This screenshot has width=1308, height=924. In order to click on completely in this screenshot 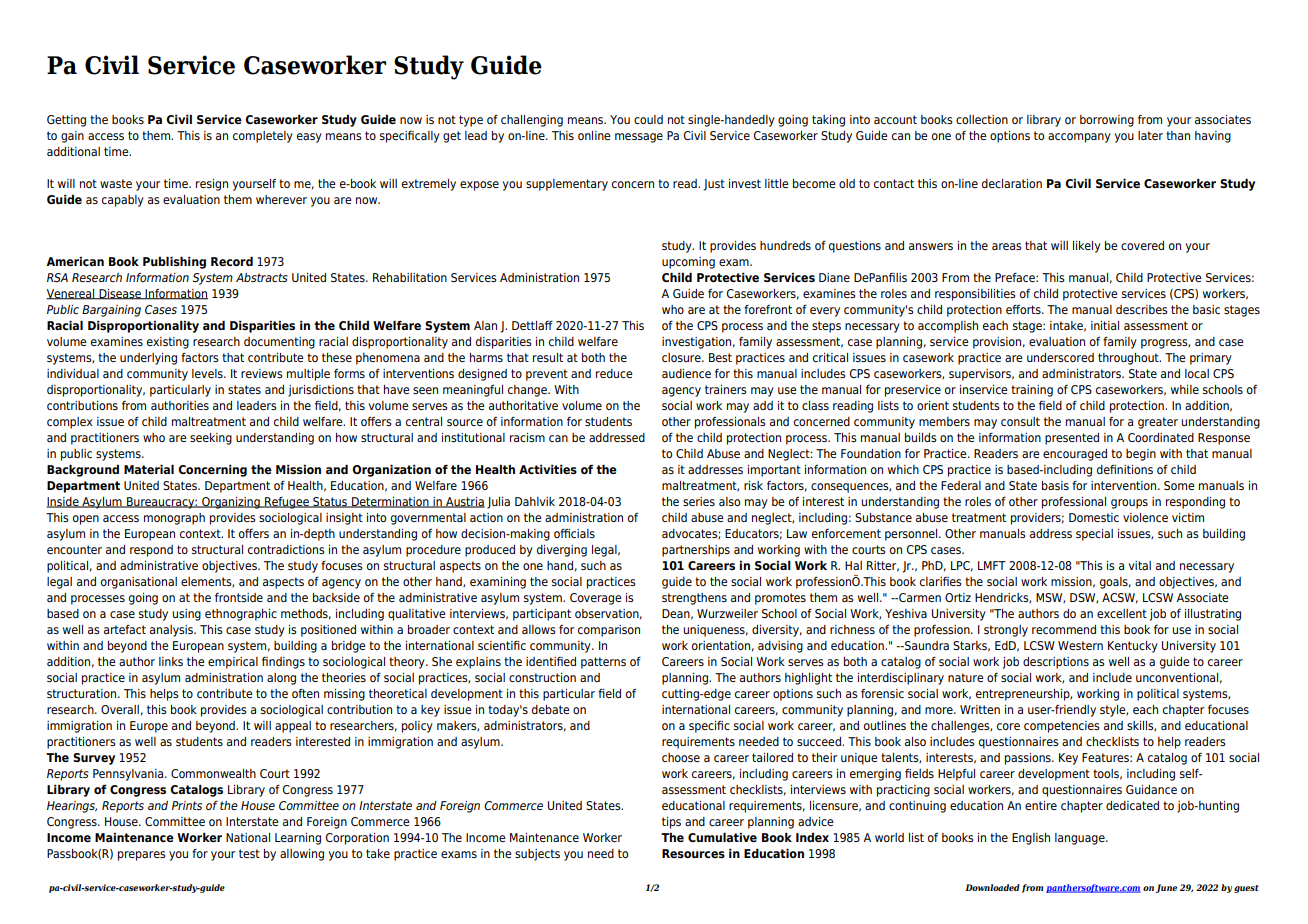, I will do `click(263, 137)`.
